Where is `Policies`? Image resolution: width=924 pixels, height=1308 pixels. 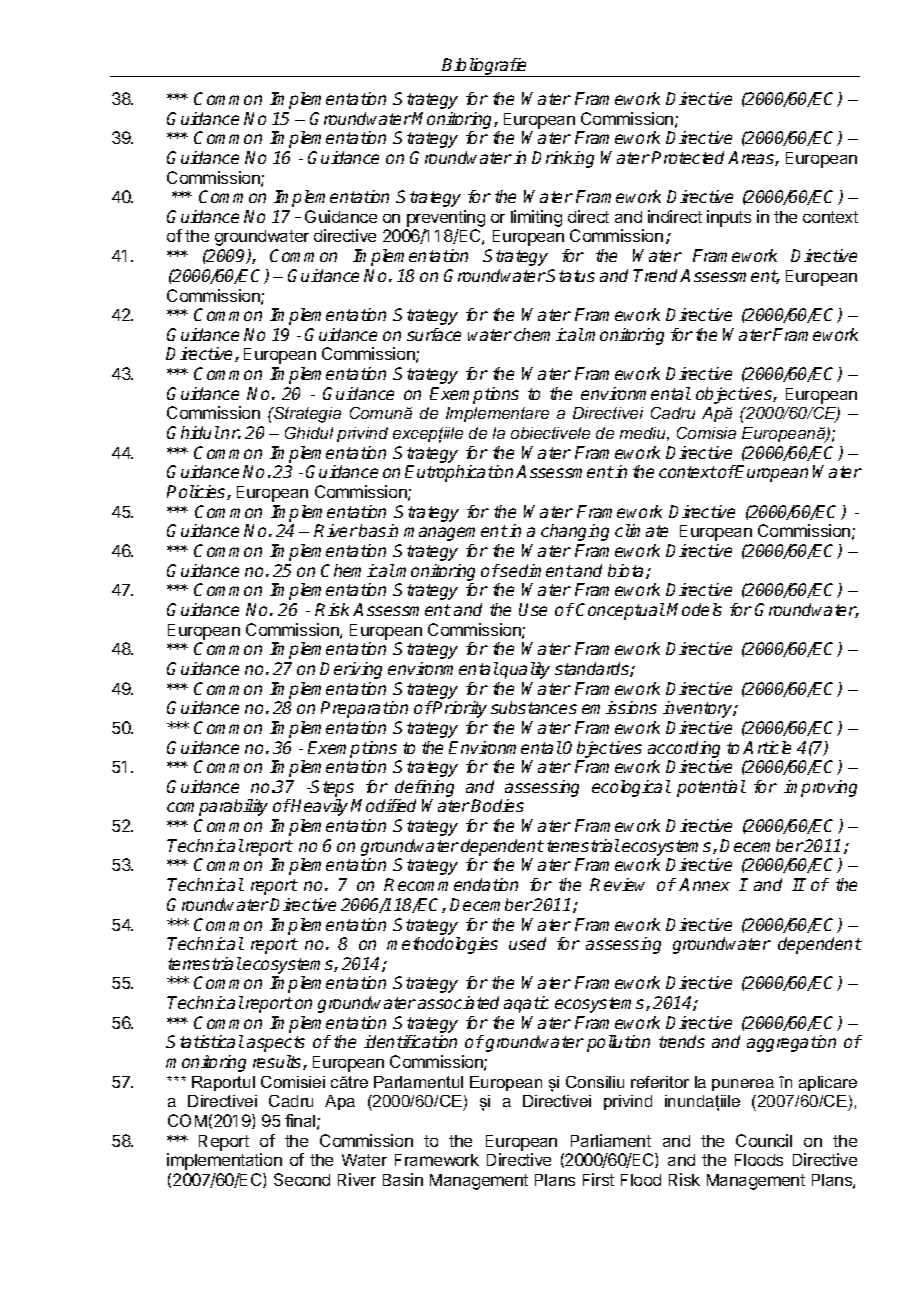 Policies is located at coordinates (197, 492).
